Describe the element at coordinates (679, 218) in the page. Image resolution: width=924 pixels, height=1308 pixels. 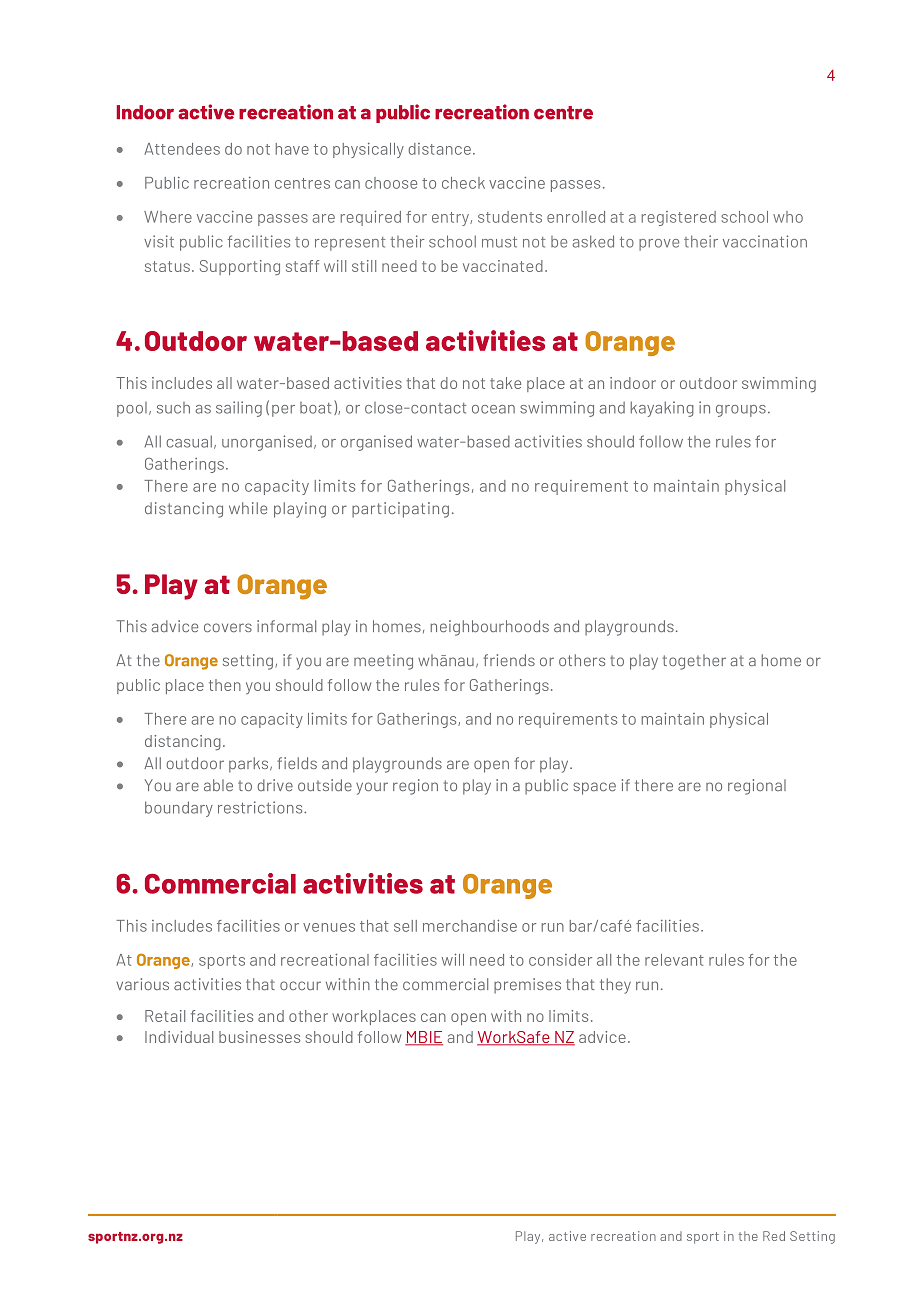
I see `registered` at that location.
